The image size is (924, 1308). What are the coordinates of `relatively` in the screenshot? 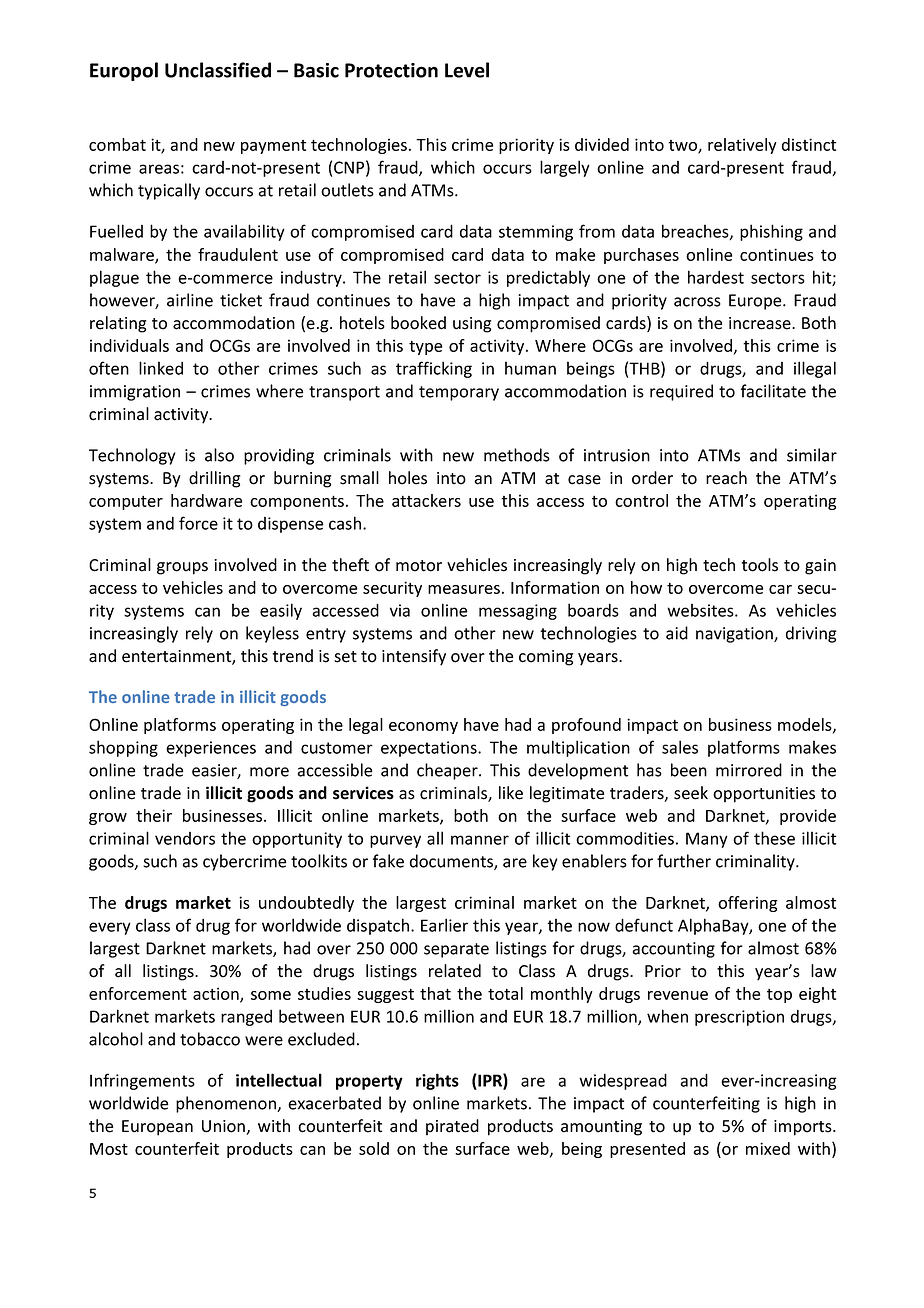 It's located at (742, 146).
